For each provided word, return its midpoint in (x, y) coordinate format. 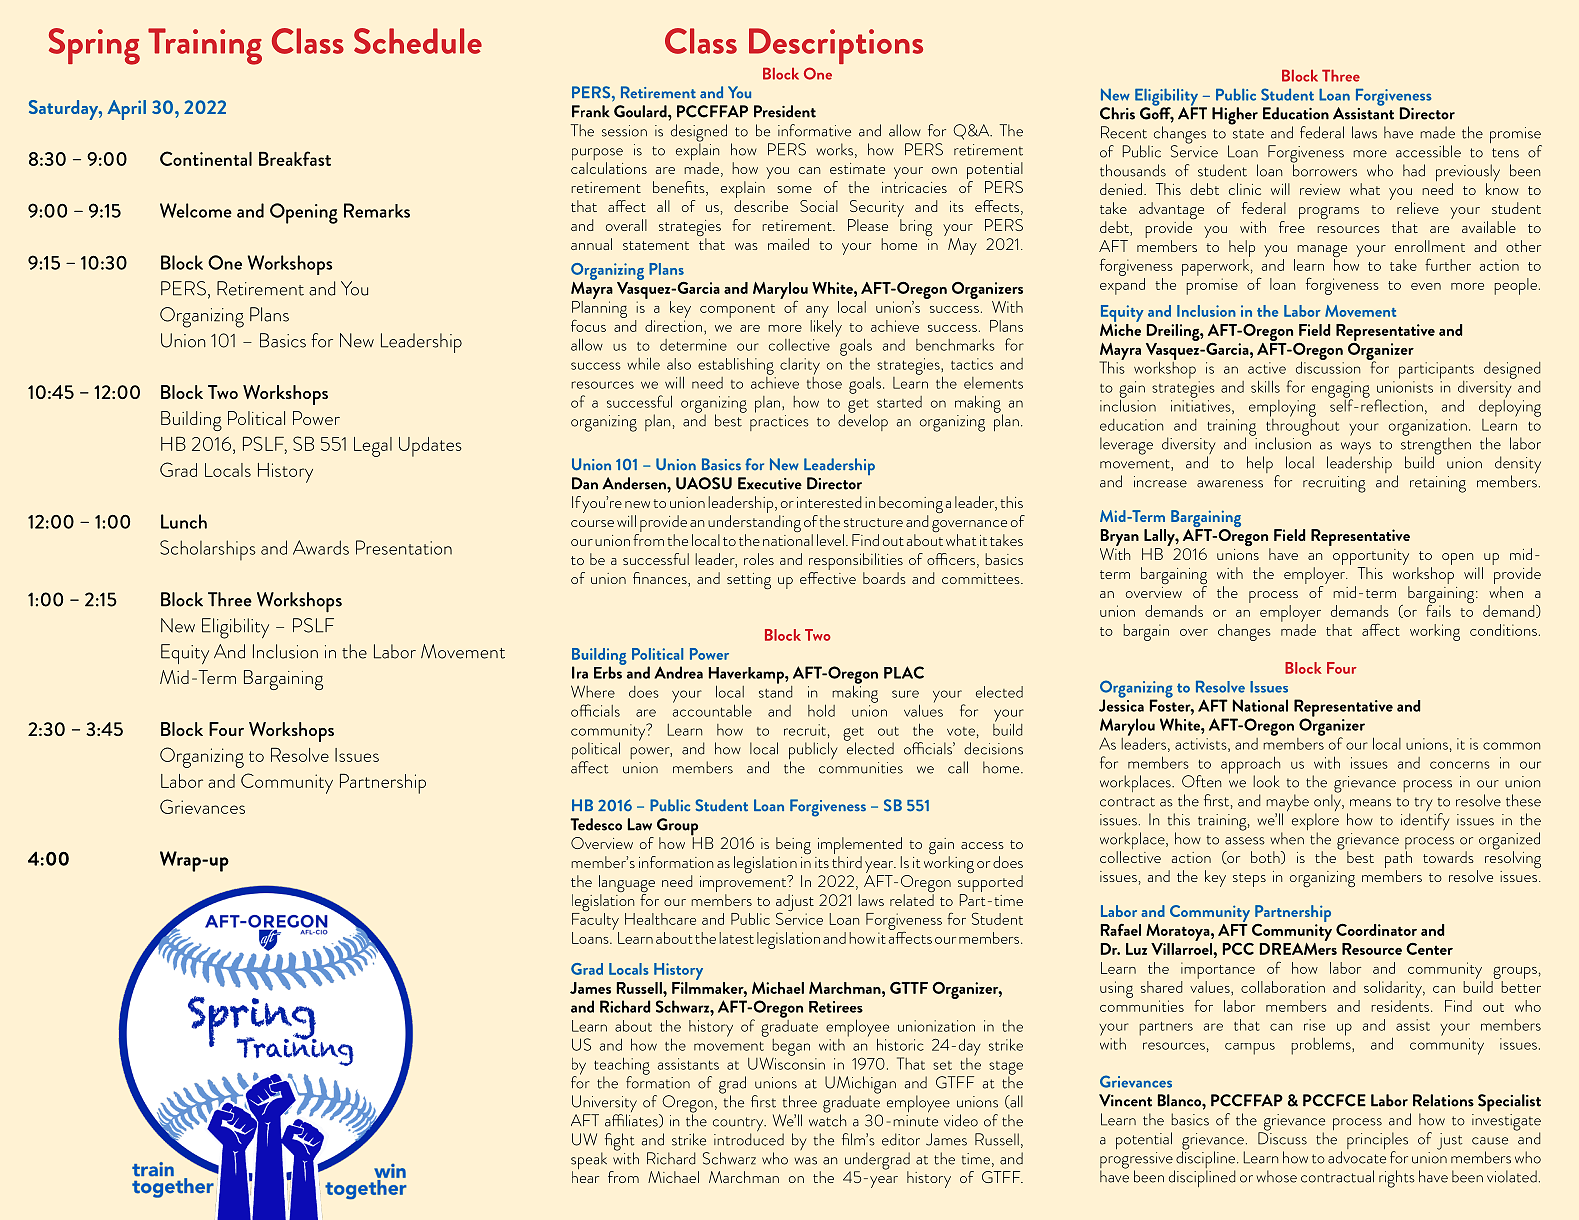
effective (828, 576)
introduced (749, 1138)
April (126, 110)
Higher (1235, 116)
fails (1438, 609)
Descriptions (836, 46)
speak (589, 1162)
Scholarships (208, 550)
